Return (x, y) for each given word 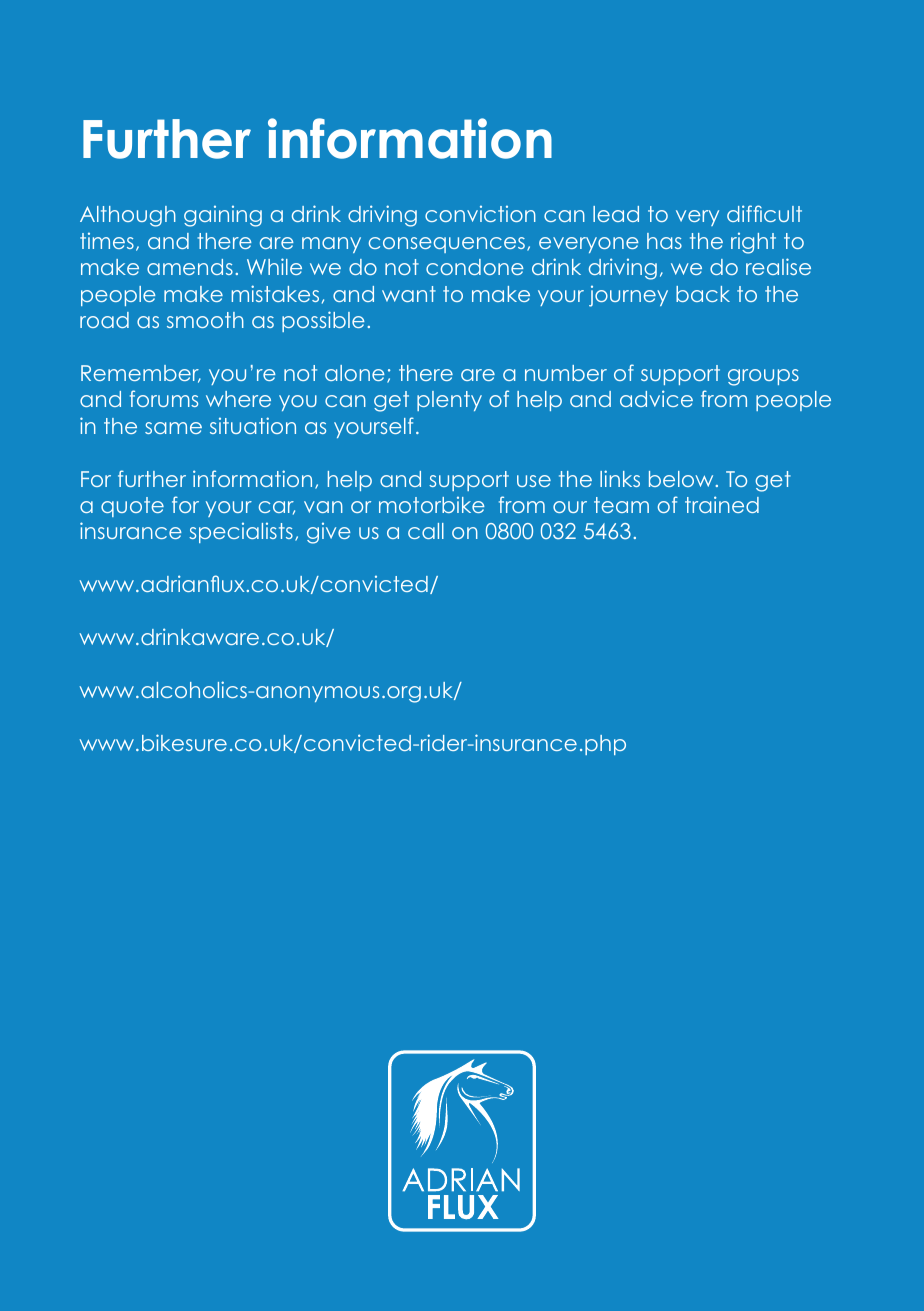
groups (763, 377)
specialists (241, 532)
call (426, 531)
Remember (141, 374)
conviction (480, 213)
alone (355, 373)
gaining (223, 216)
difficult (764, 213)
